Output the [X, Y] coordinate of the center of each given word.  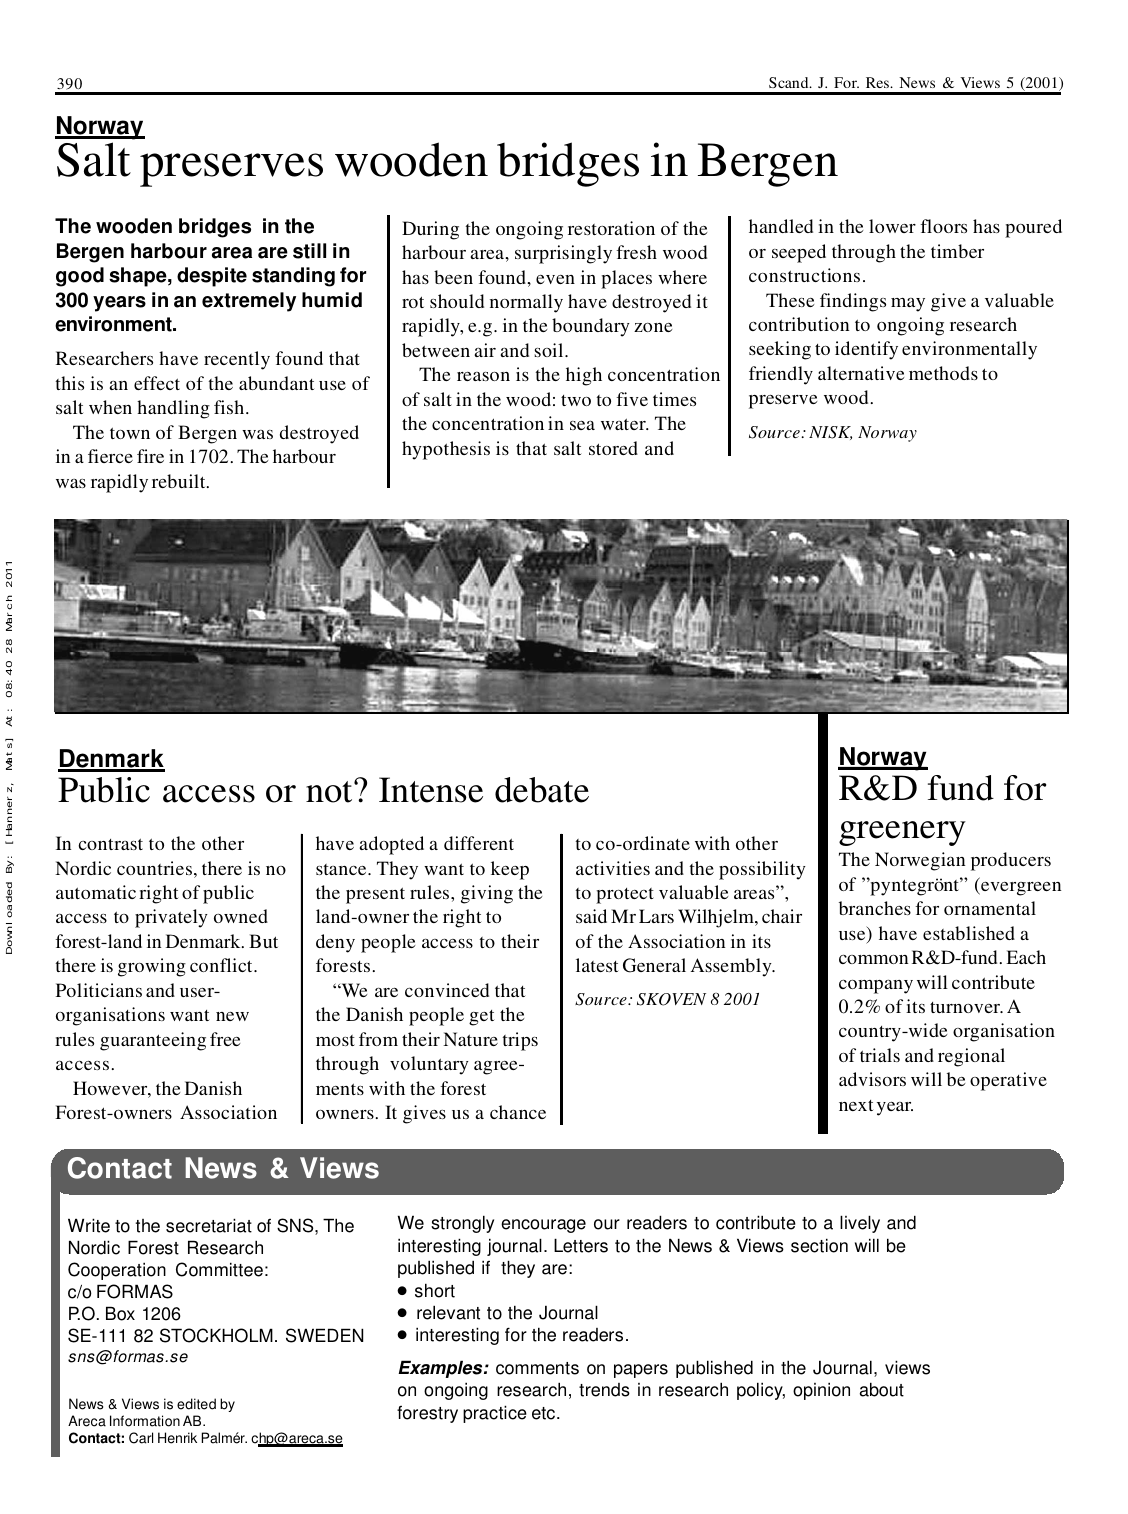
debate [542, 790]
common [873, 959]
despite [212, 277]
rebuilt [180, 481]
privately [171, 918]
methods [943, 373]
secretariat [209, 1225]
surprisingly [563, 254]
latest [597, 965]
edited [196, 1404]
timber [957, 251]
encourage [543, 1226]
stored [613, 448]
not [330, 792]
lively [860, 1224]
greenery [902, 833]
